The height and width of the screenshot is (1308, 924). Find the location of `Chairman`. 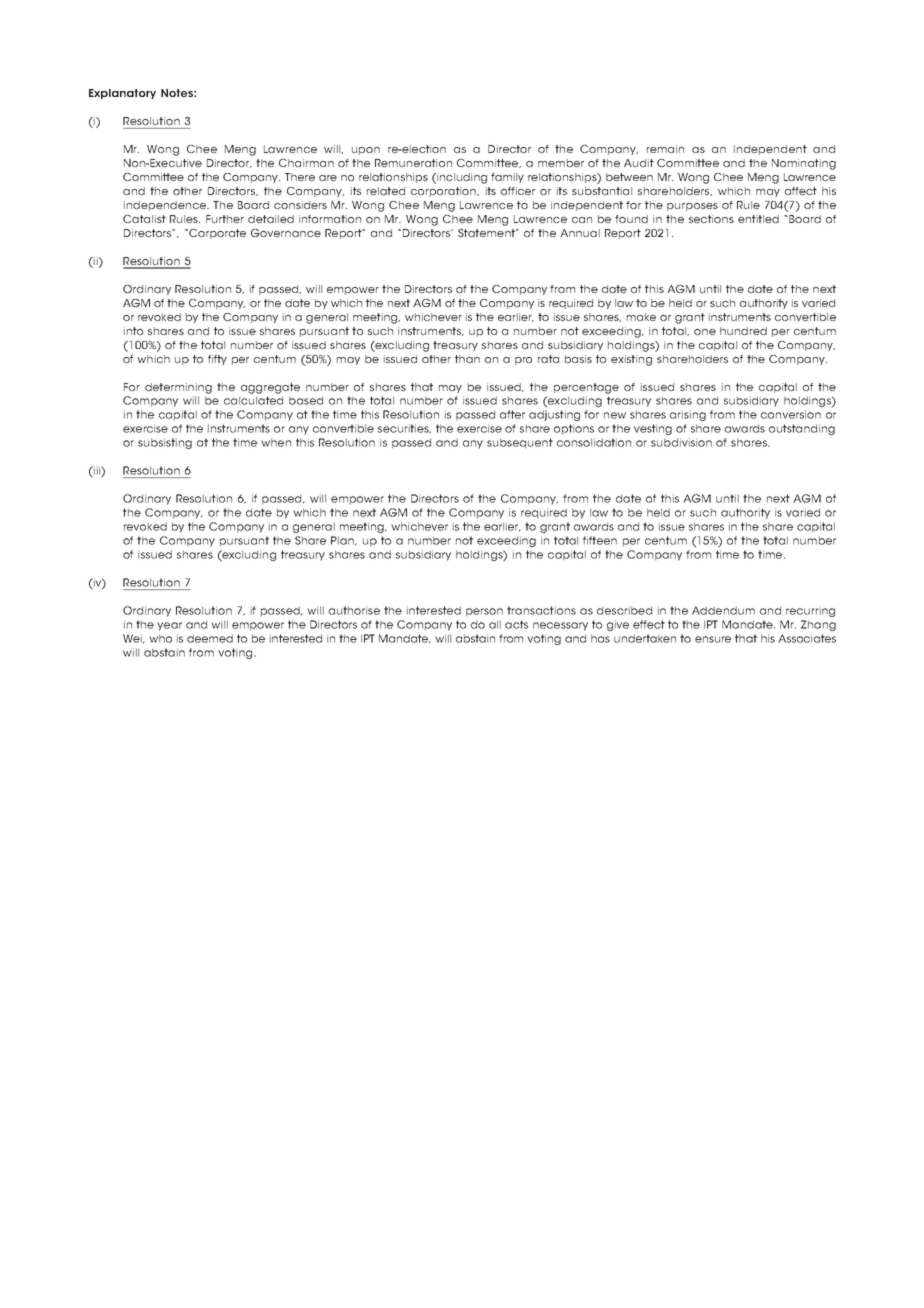

Chairman is located at coordinates (306, 163).
